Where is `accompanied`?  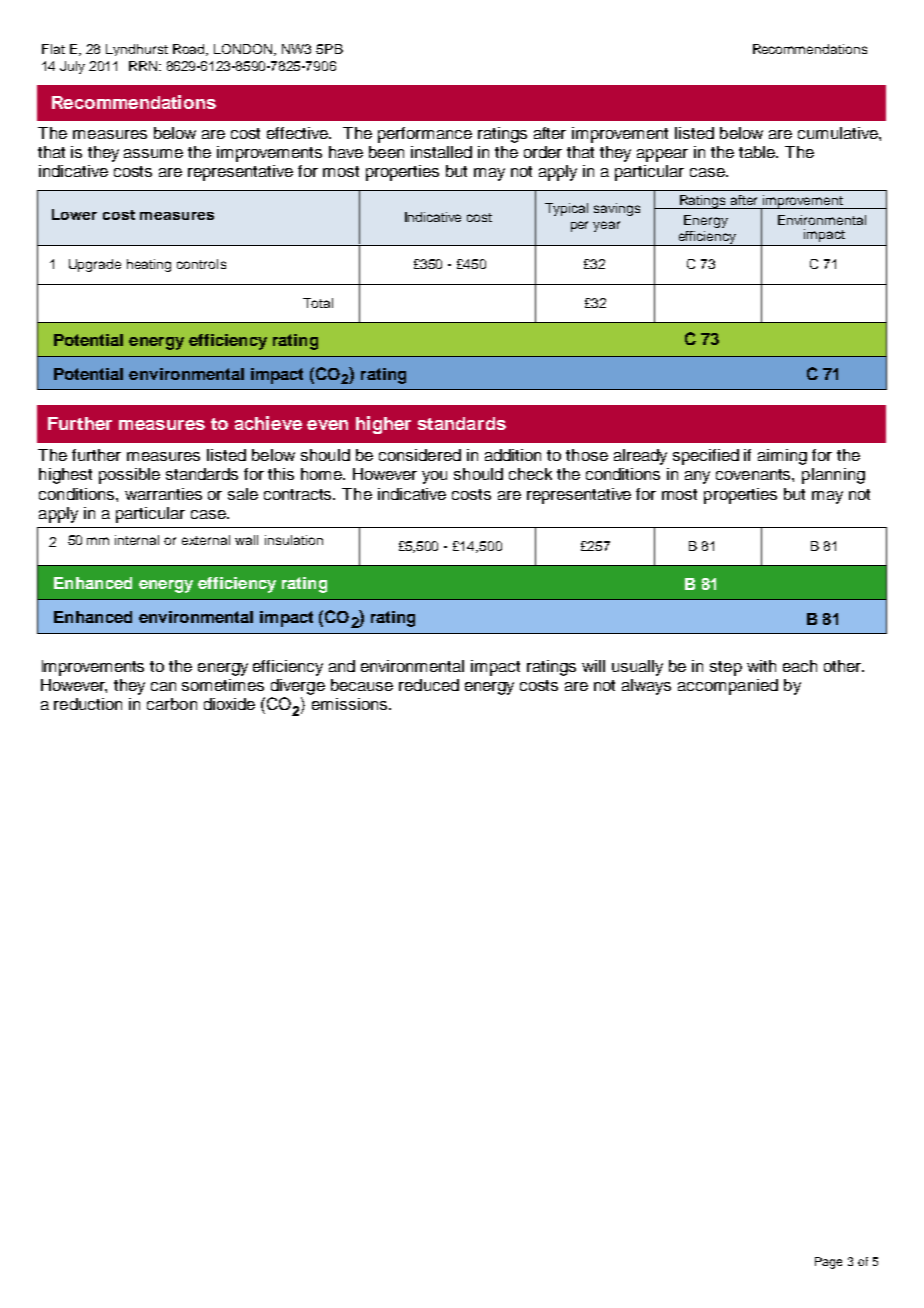
accompanied is located at coordinates (728, 687).
